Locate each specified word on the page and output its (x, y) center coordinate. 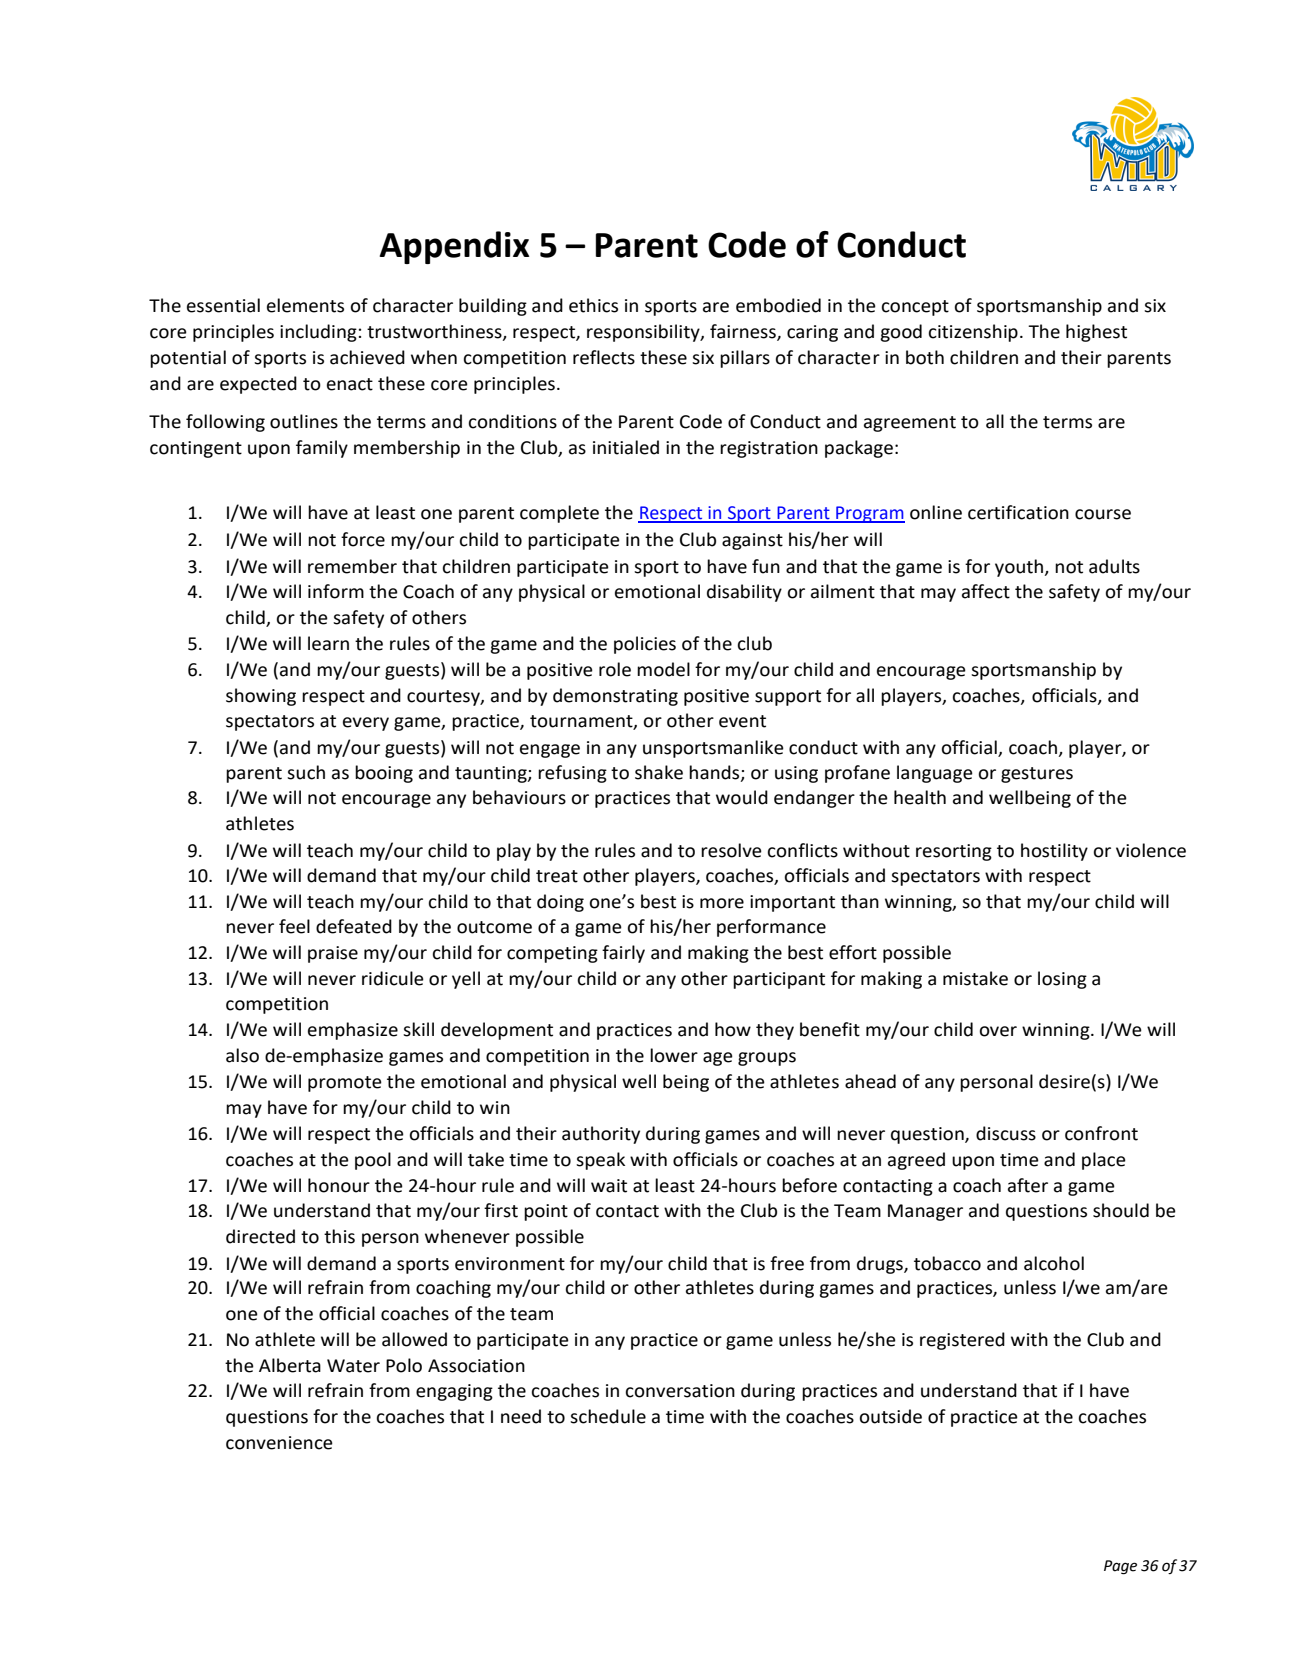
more (722, 903)
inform (336, 591)
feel (294, 926)
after (1028, 1185)
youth (1020, 568)
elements (305, 305)
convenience (279, 1443)
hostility (1054, 852)
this (339, 1236)
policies (645, 645)
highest (1096, 333)
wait (609, 1186)
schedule (608, 1416)
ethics (593, 305)
